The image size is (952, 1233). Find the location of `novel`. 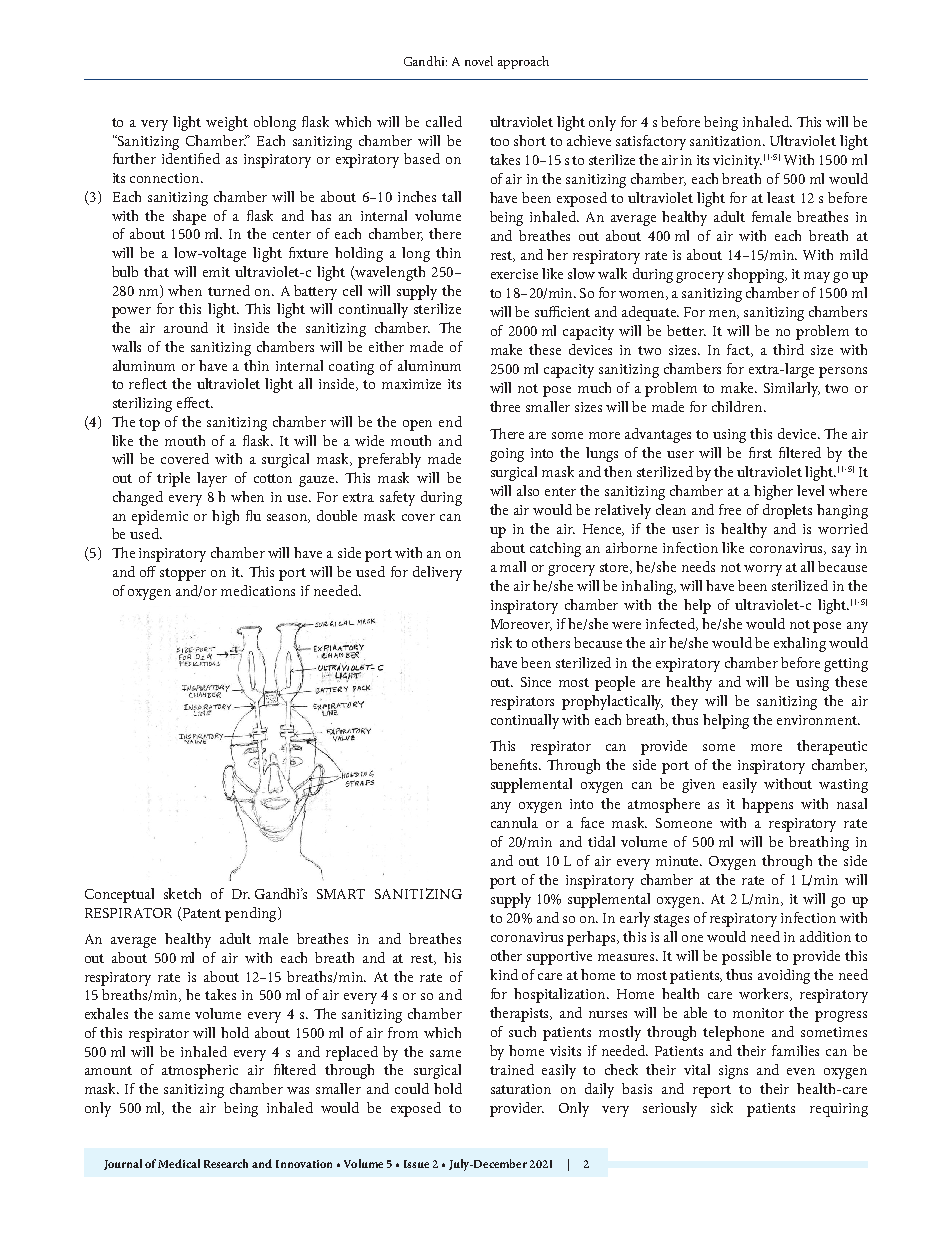

novel is located at coordinates (479, 61).
